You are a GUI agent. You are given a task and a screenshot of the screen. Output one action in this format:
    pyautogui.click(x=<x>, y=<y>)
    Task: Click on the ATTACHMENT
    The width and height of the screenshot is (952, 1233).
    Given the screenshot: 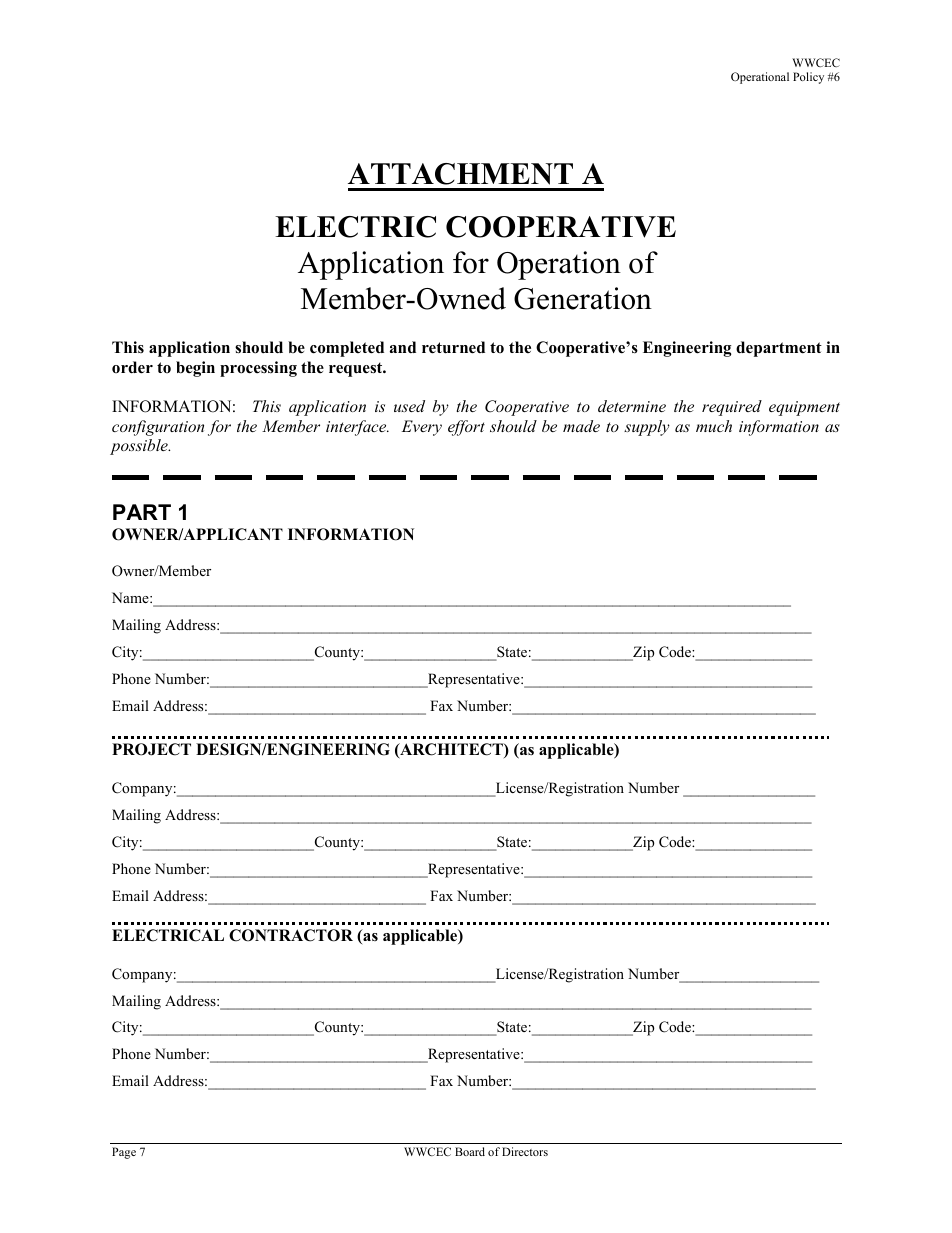 What is the action you would take?
    pyautogui.click(x=460, y=174)
